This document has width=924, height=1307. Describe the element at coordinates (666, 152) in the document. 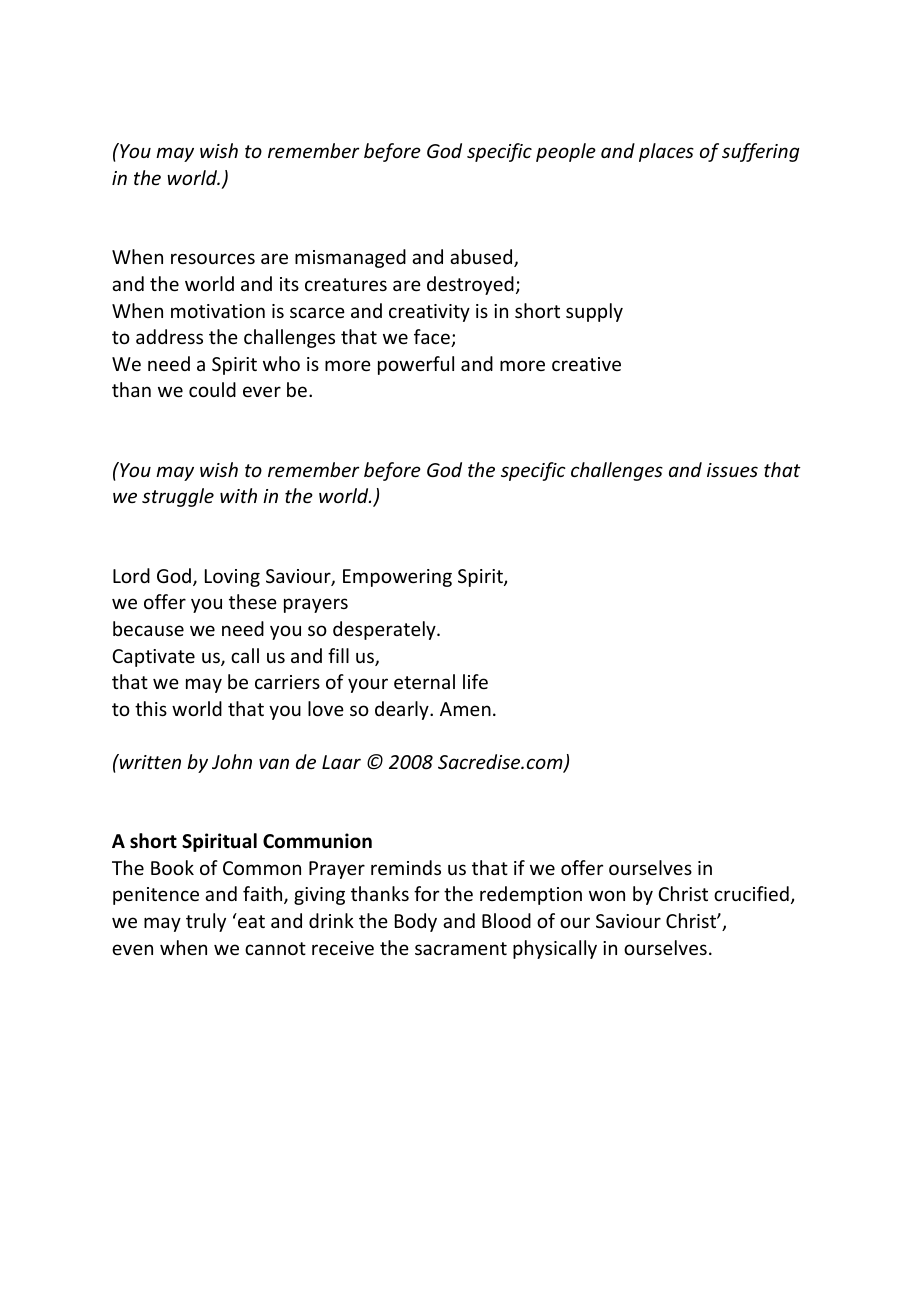

I see `places` at that location.
